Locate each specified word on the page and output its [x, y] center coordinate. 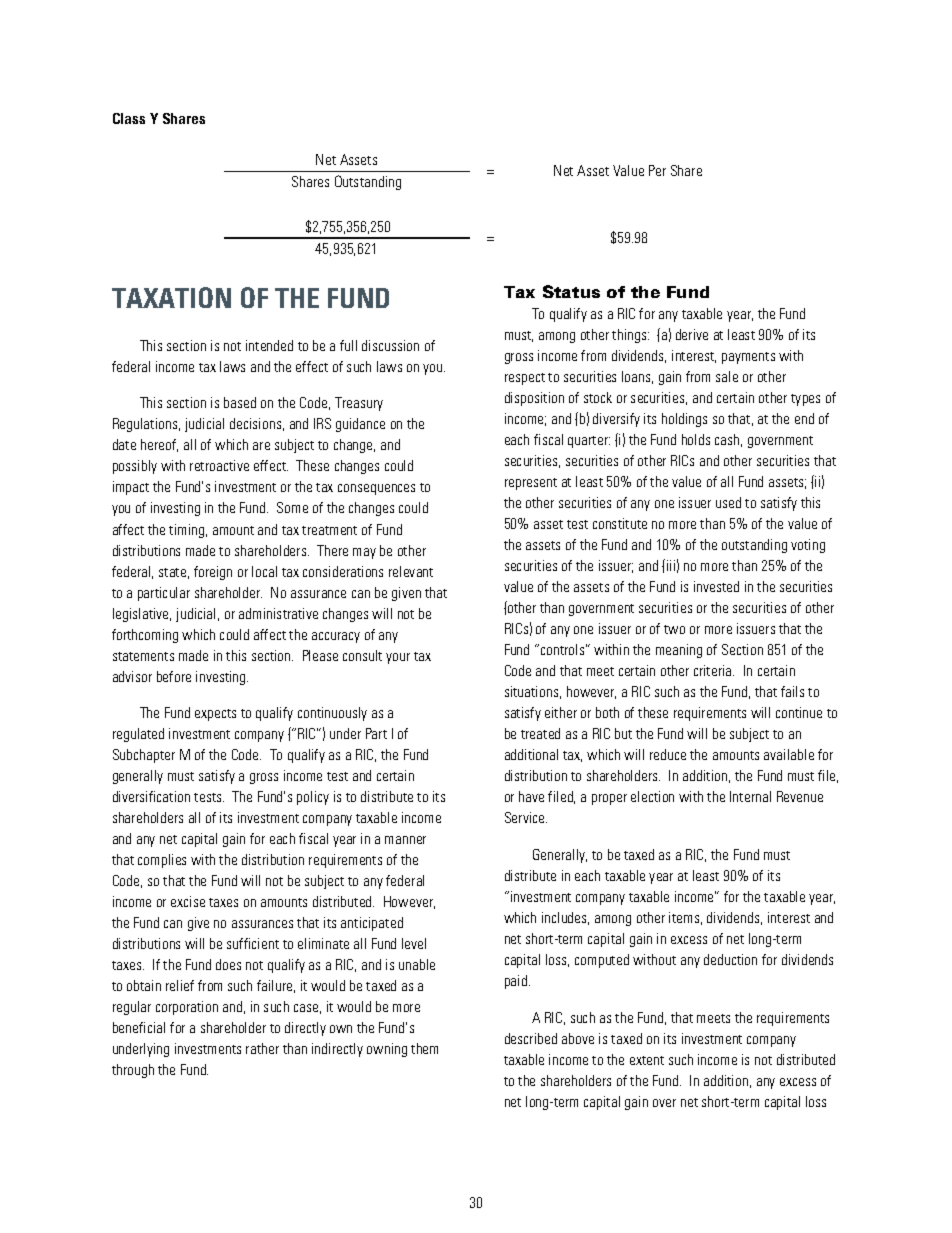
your [398, 658]
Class [129, 118]
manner [405, 840]
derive [692, 334]
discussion [390, 345]
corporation [187, 1008]
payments [748, 358]
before [174, 676]
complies [162, 861]
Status [571, 291]
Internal [750, 796]
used [728, 502]
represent [531, 484]
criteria [714, 670]
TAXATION [171, 297]
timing [188, 531]
